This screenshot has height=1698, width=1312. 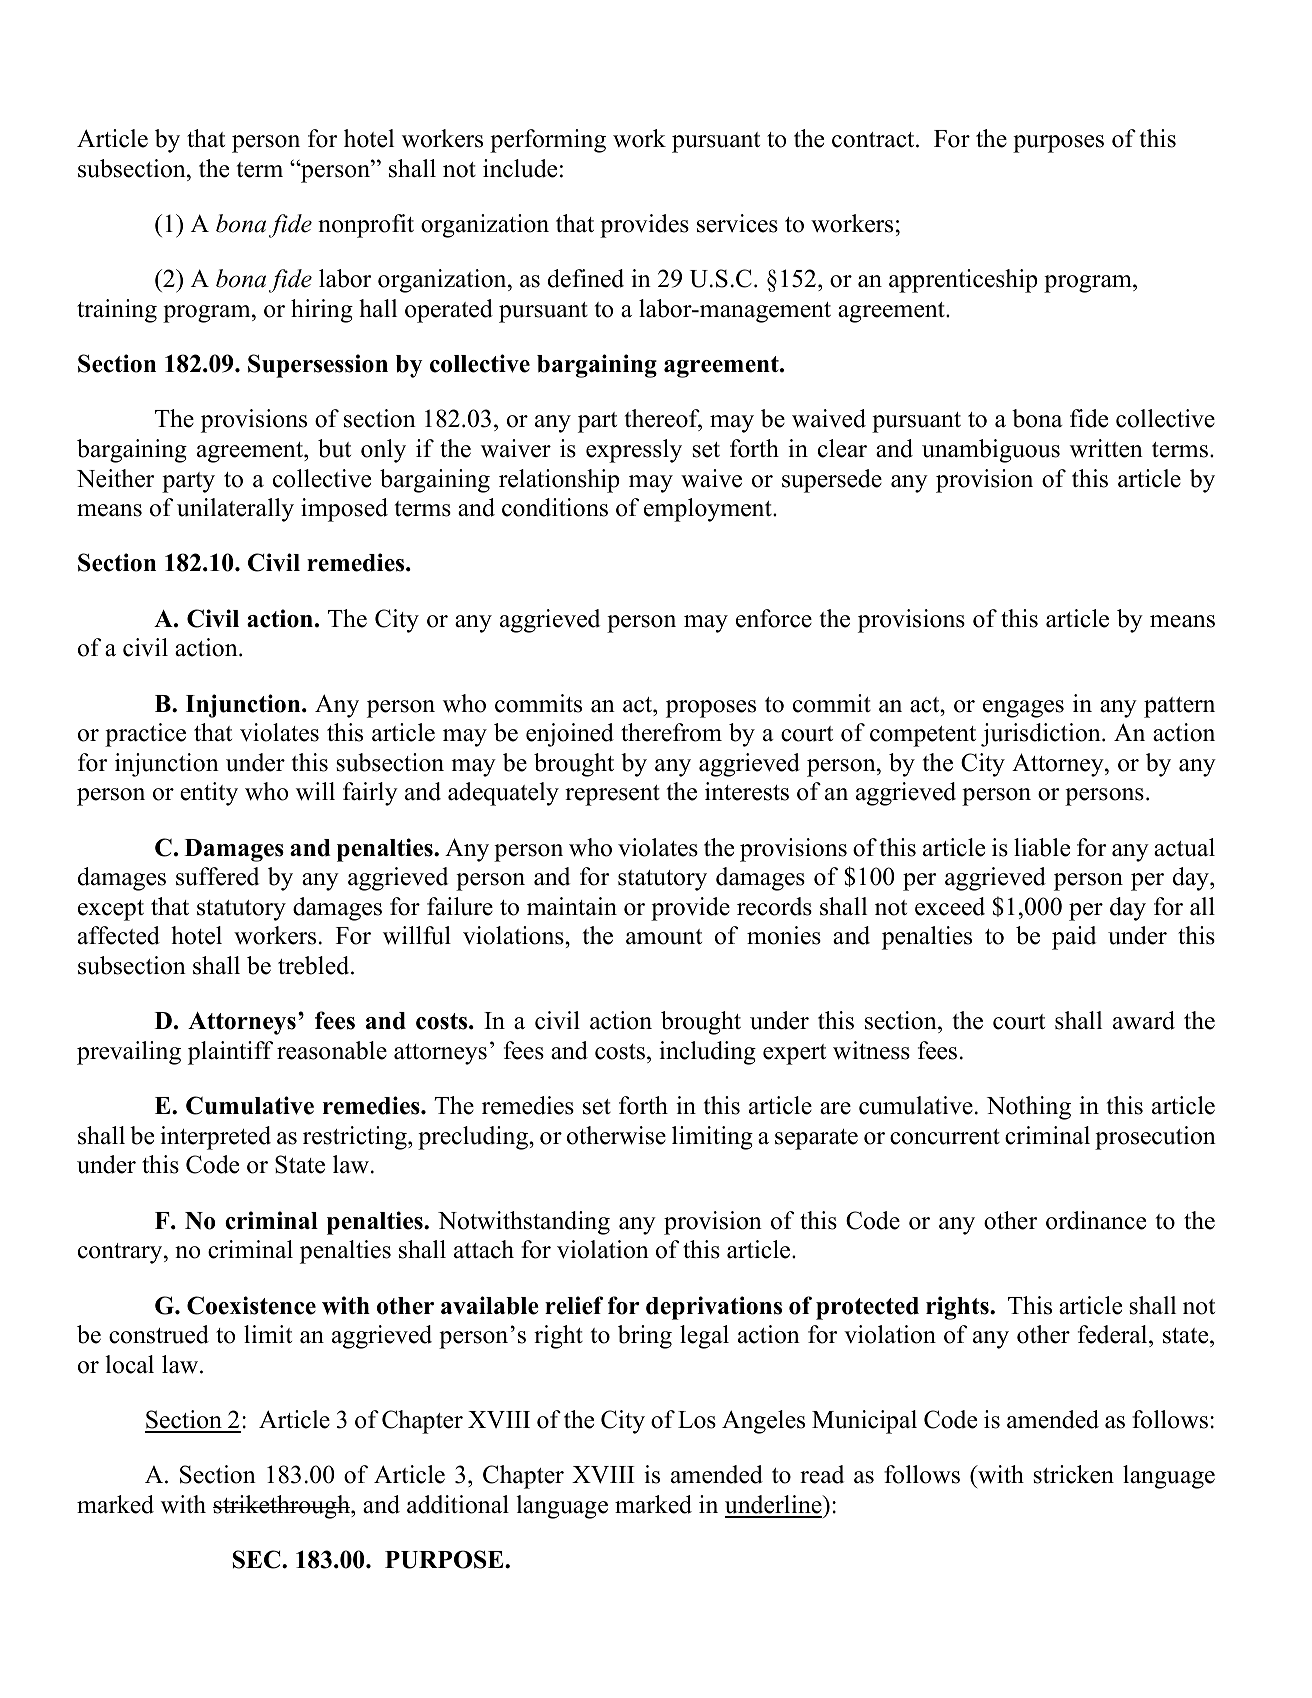 I want to click on strikethrough, so click(x=282, y=1507).
